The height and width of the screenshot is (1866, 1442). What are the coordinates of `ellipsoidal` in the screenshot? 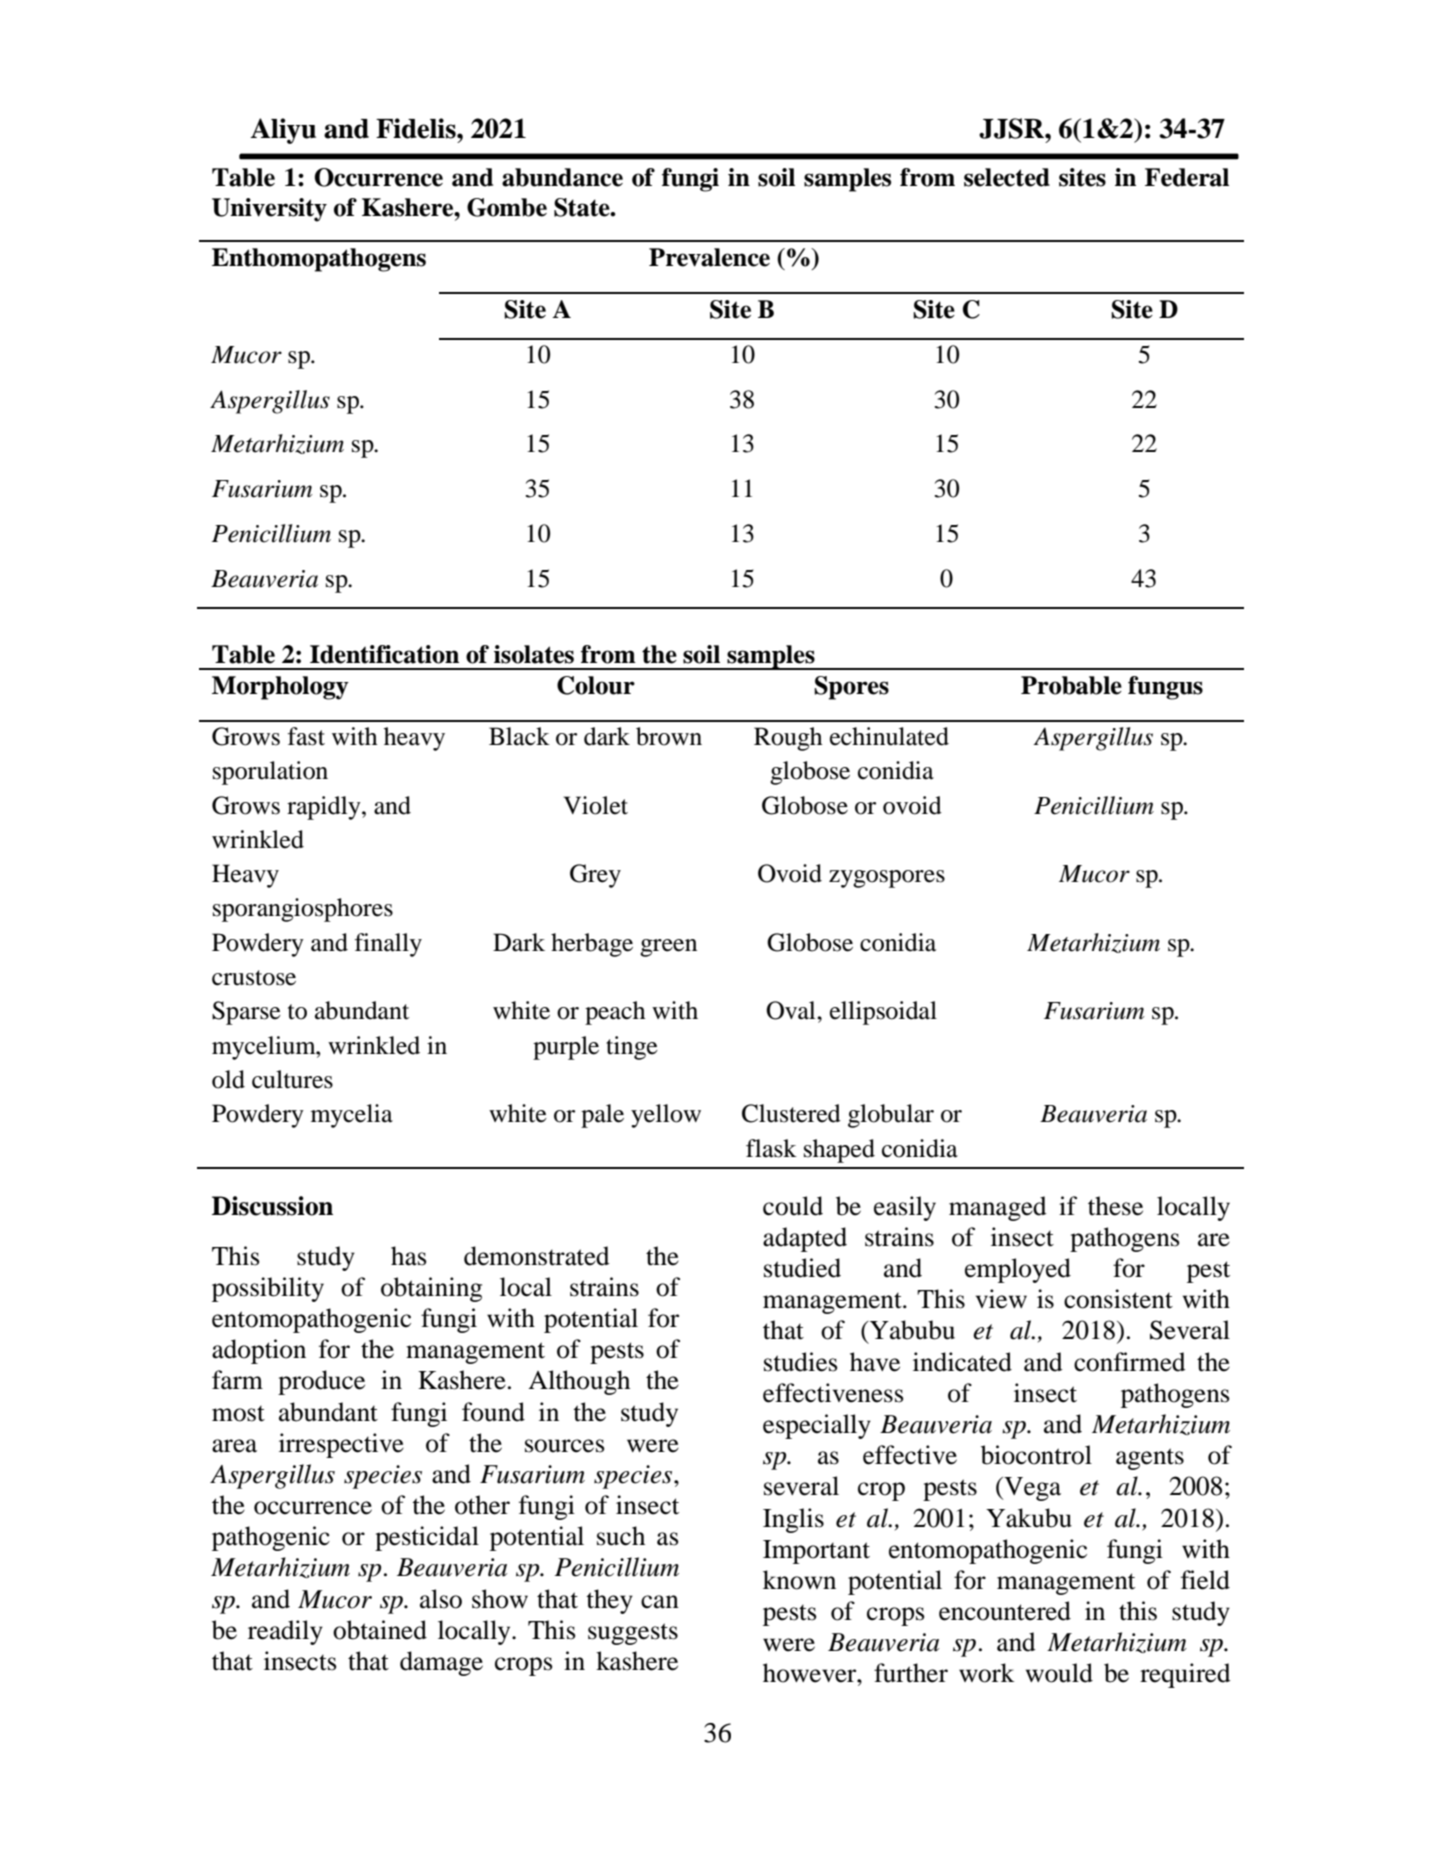 It's located at (883, 1013).
